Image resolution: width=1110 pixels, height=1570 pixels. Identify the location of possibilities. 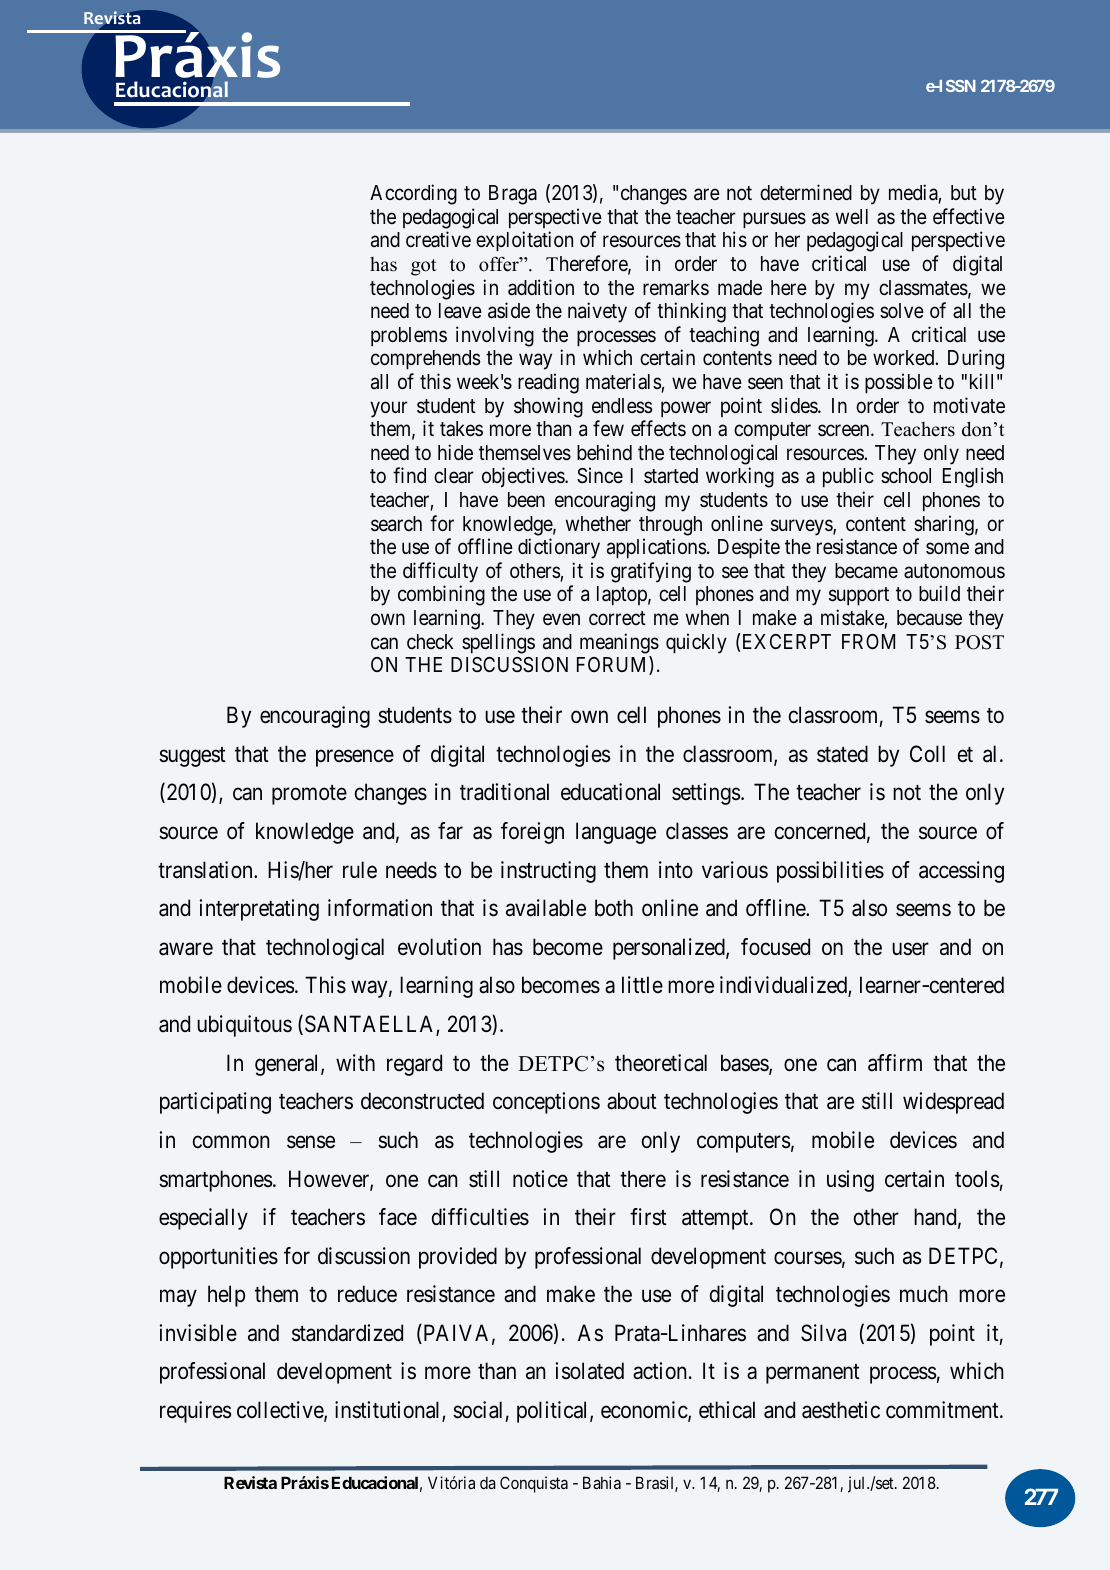
(830, 872).
